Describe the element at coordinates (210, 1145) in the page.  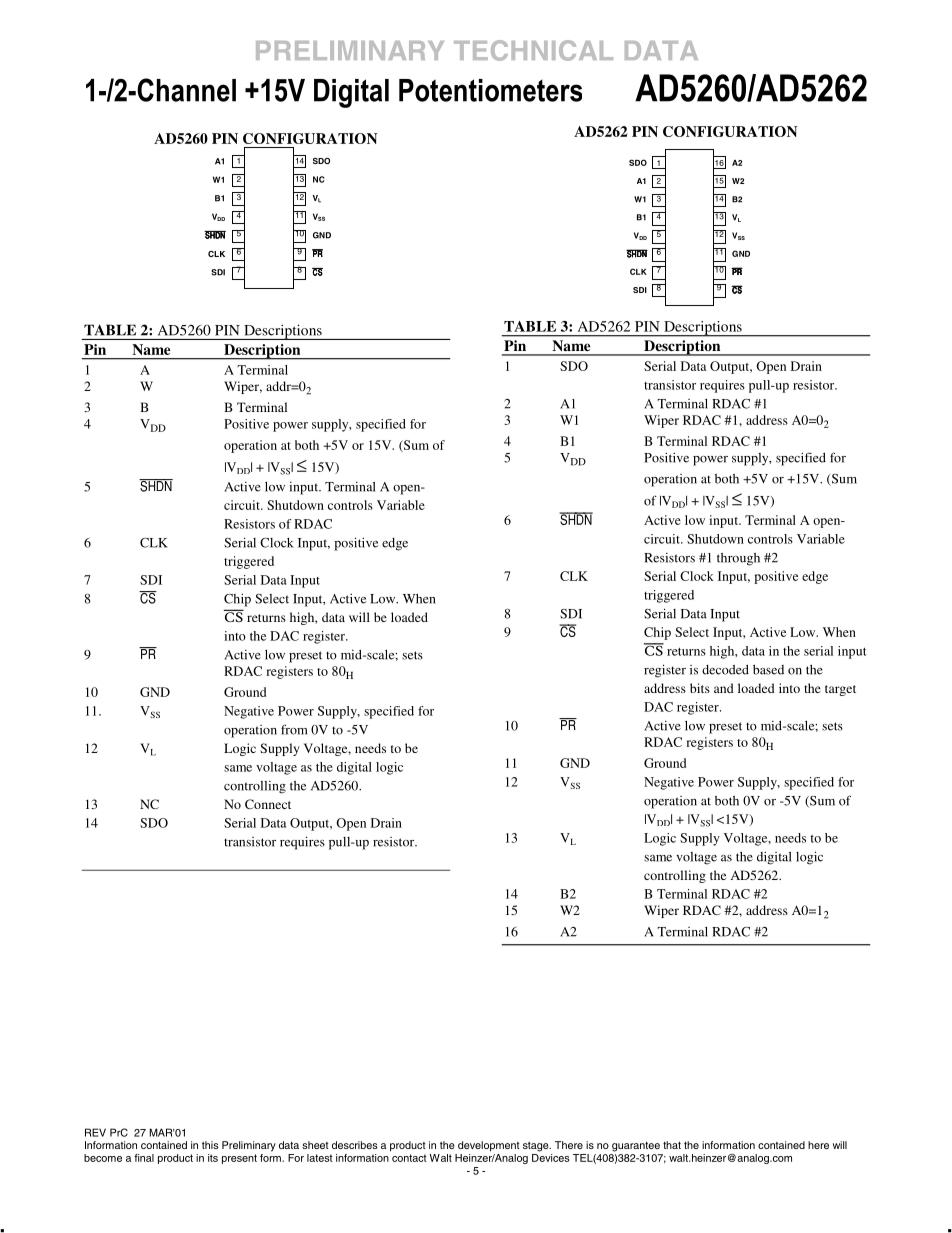
I see `this` at that location.
